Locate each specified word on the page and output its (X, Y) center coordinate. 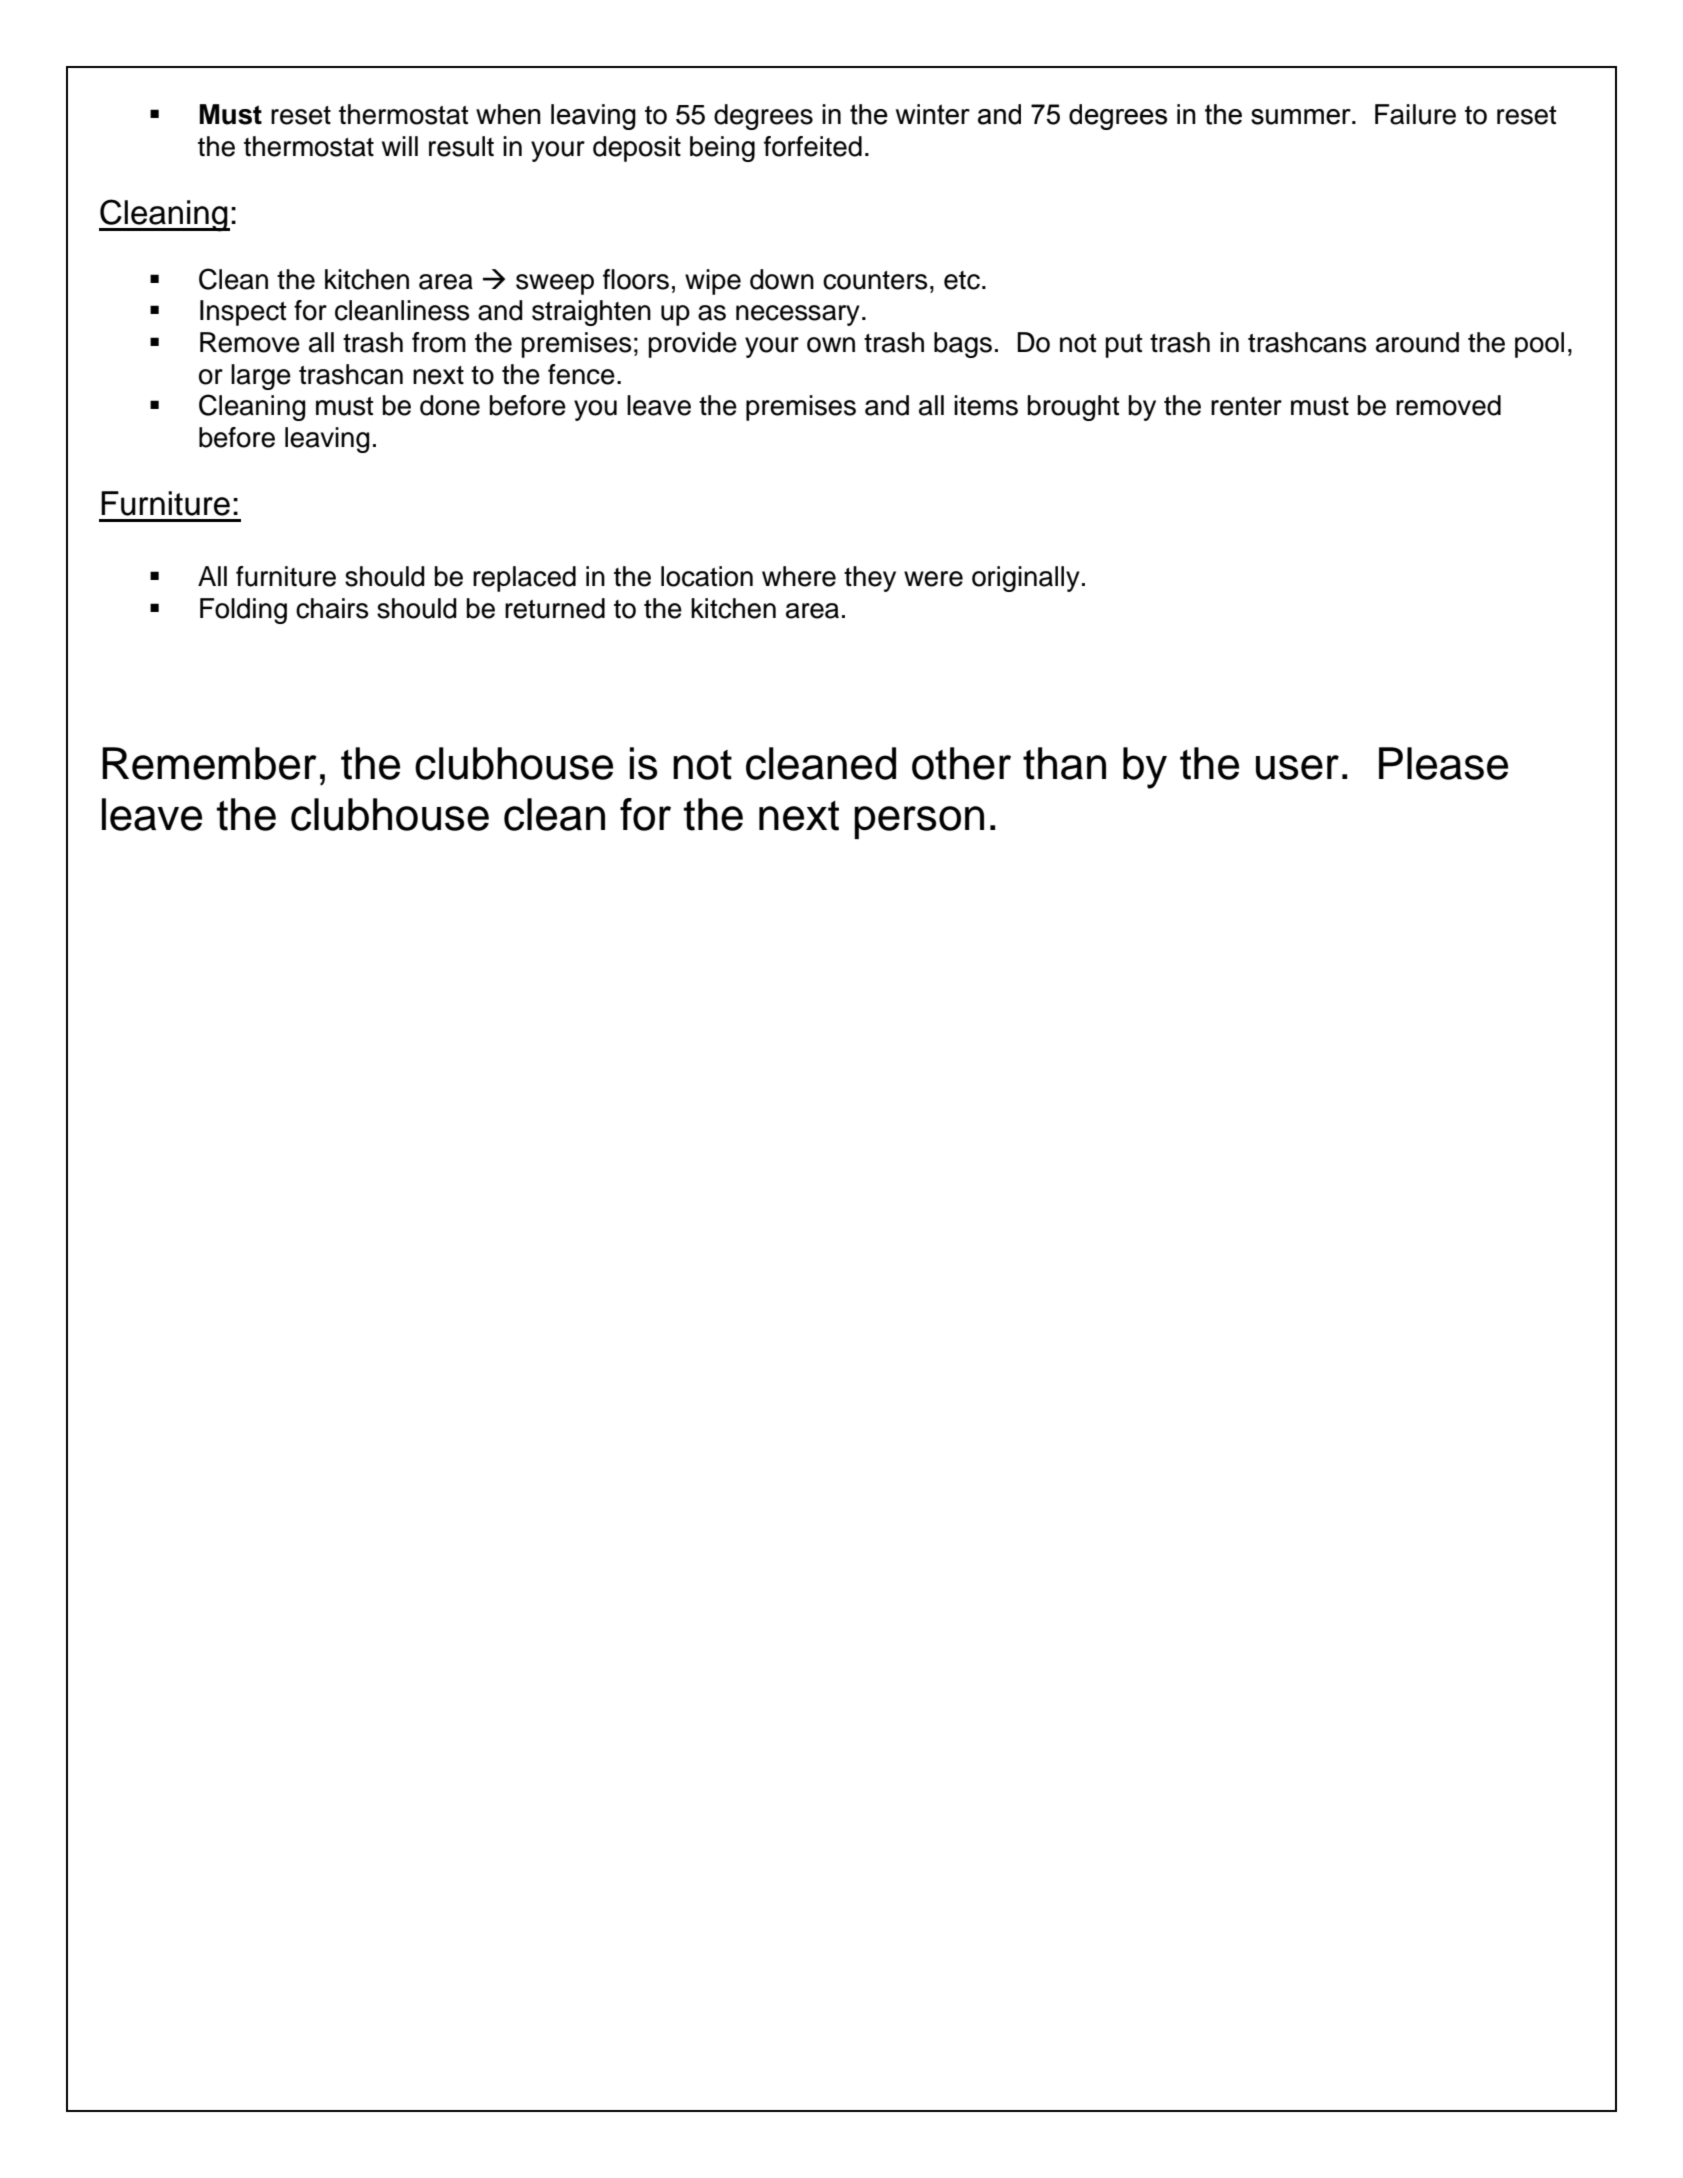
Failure (1415, 114)
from (439, 342)
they (870, 579)
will (400, 146)
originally (1026, 579)
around (1417, 342)
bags (963, 345)
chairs (332, 608)
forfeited (813, 146)
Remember (209, 763)
